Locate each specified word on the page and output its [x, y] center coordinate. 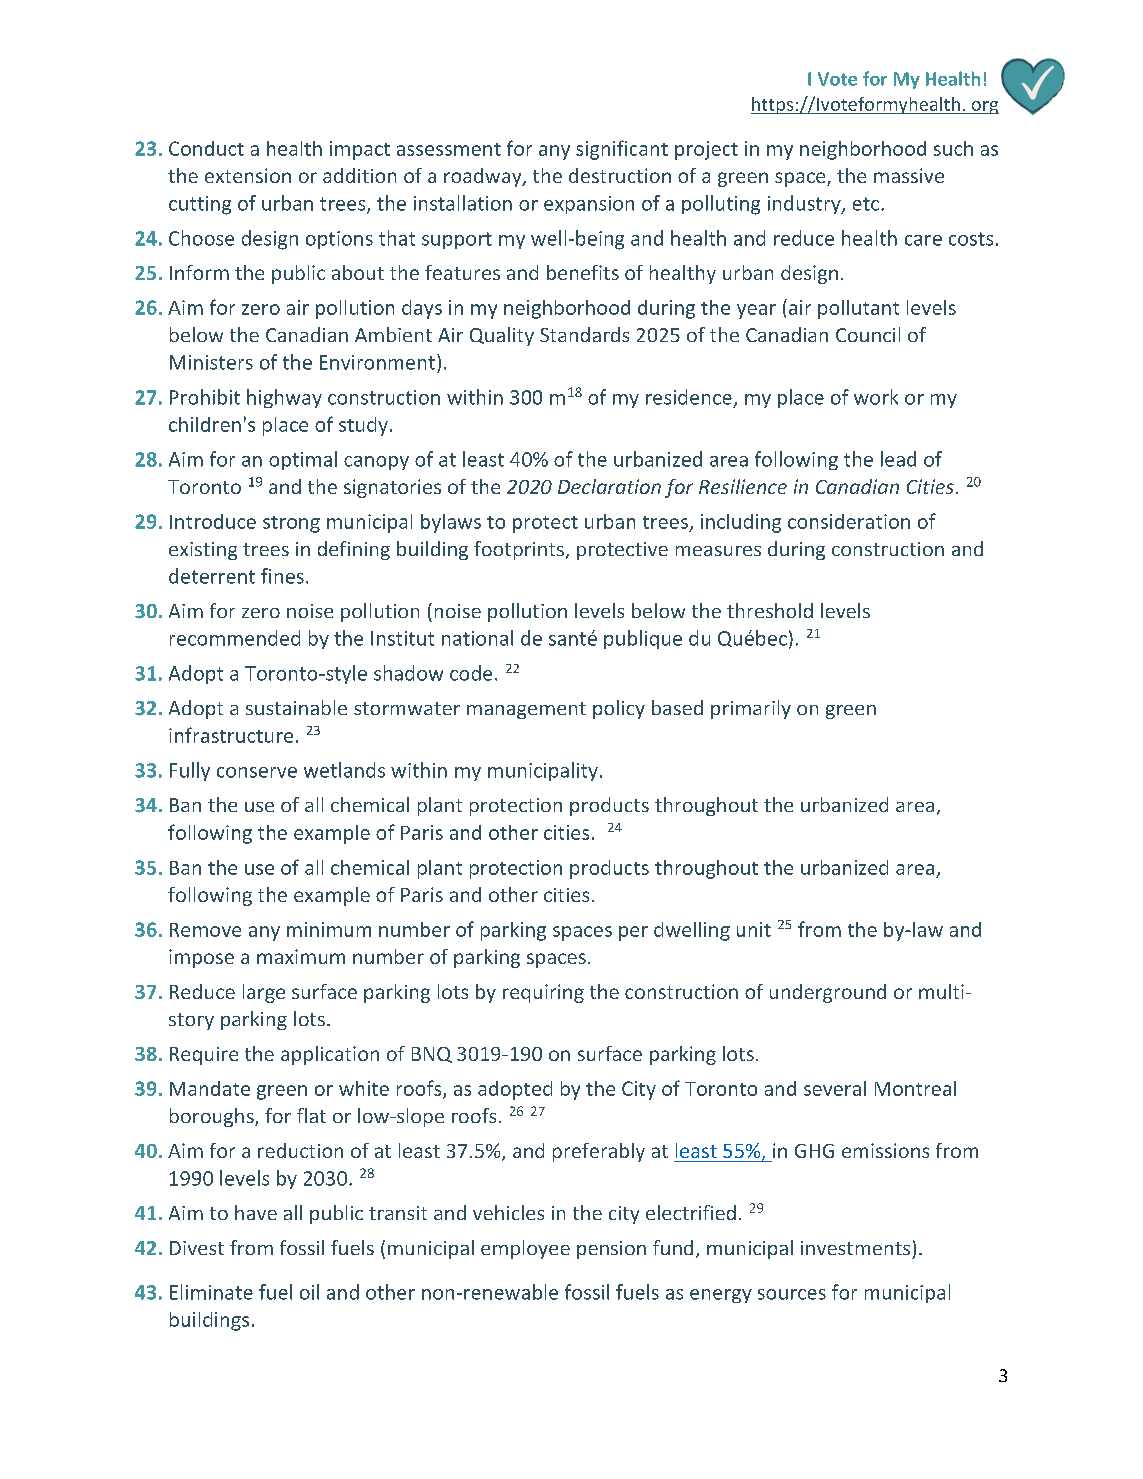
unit [754, 929]
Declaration [609, 486]
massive [909, 175]
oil [309, 1292]
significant [622, 150]
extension [248, 175]
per [633, 933]
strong [291, 524]
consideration [849, 521]
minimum [329, 929]
